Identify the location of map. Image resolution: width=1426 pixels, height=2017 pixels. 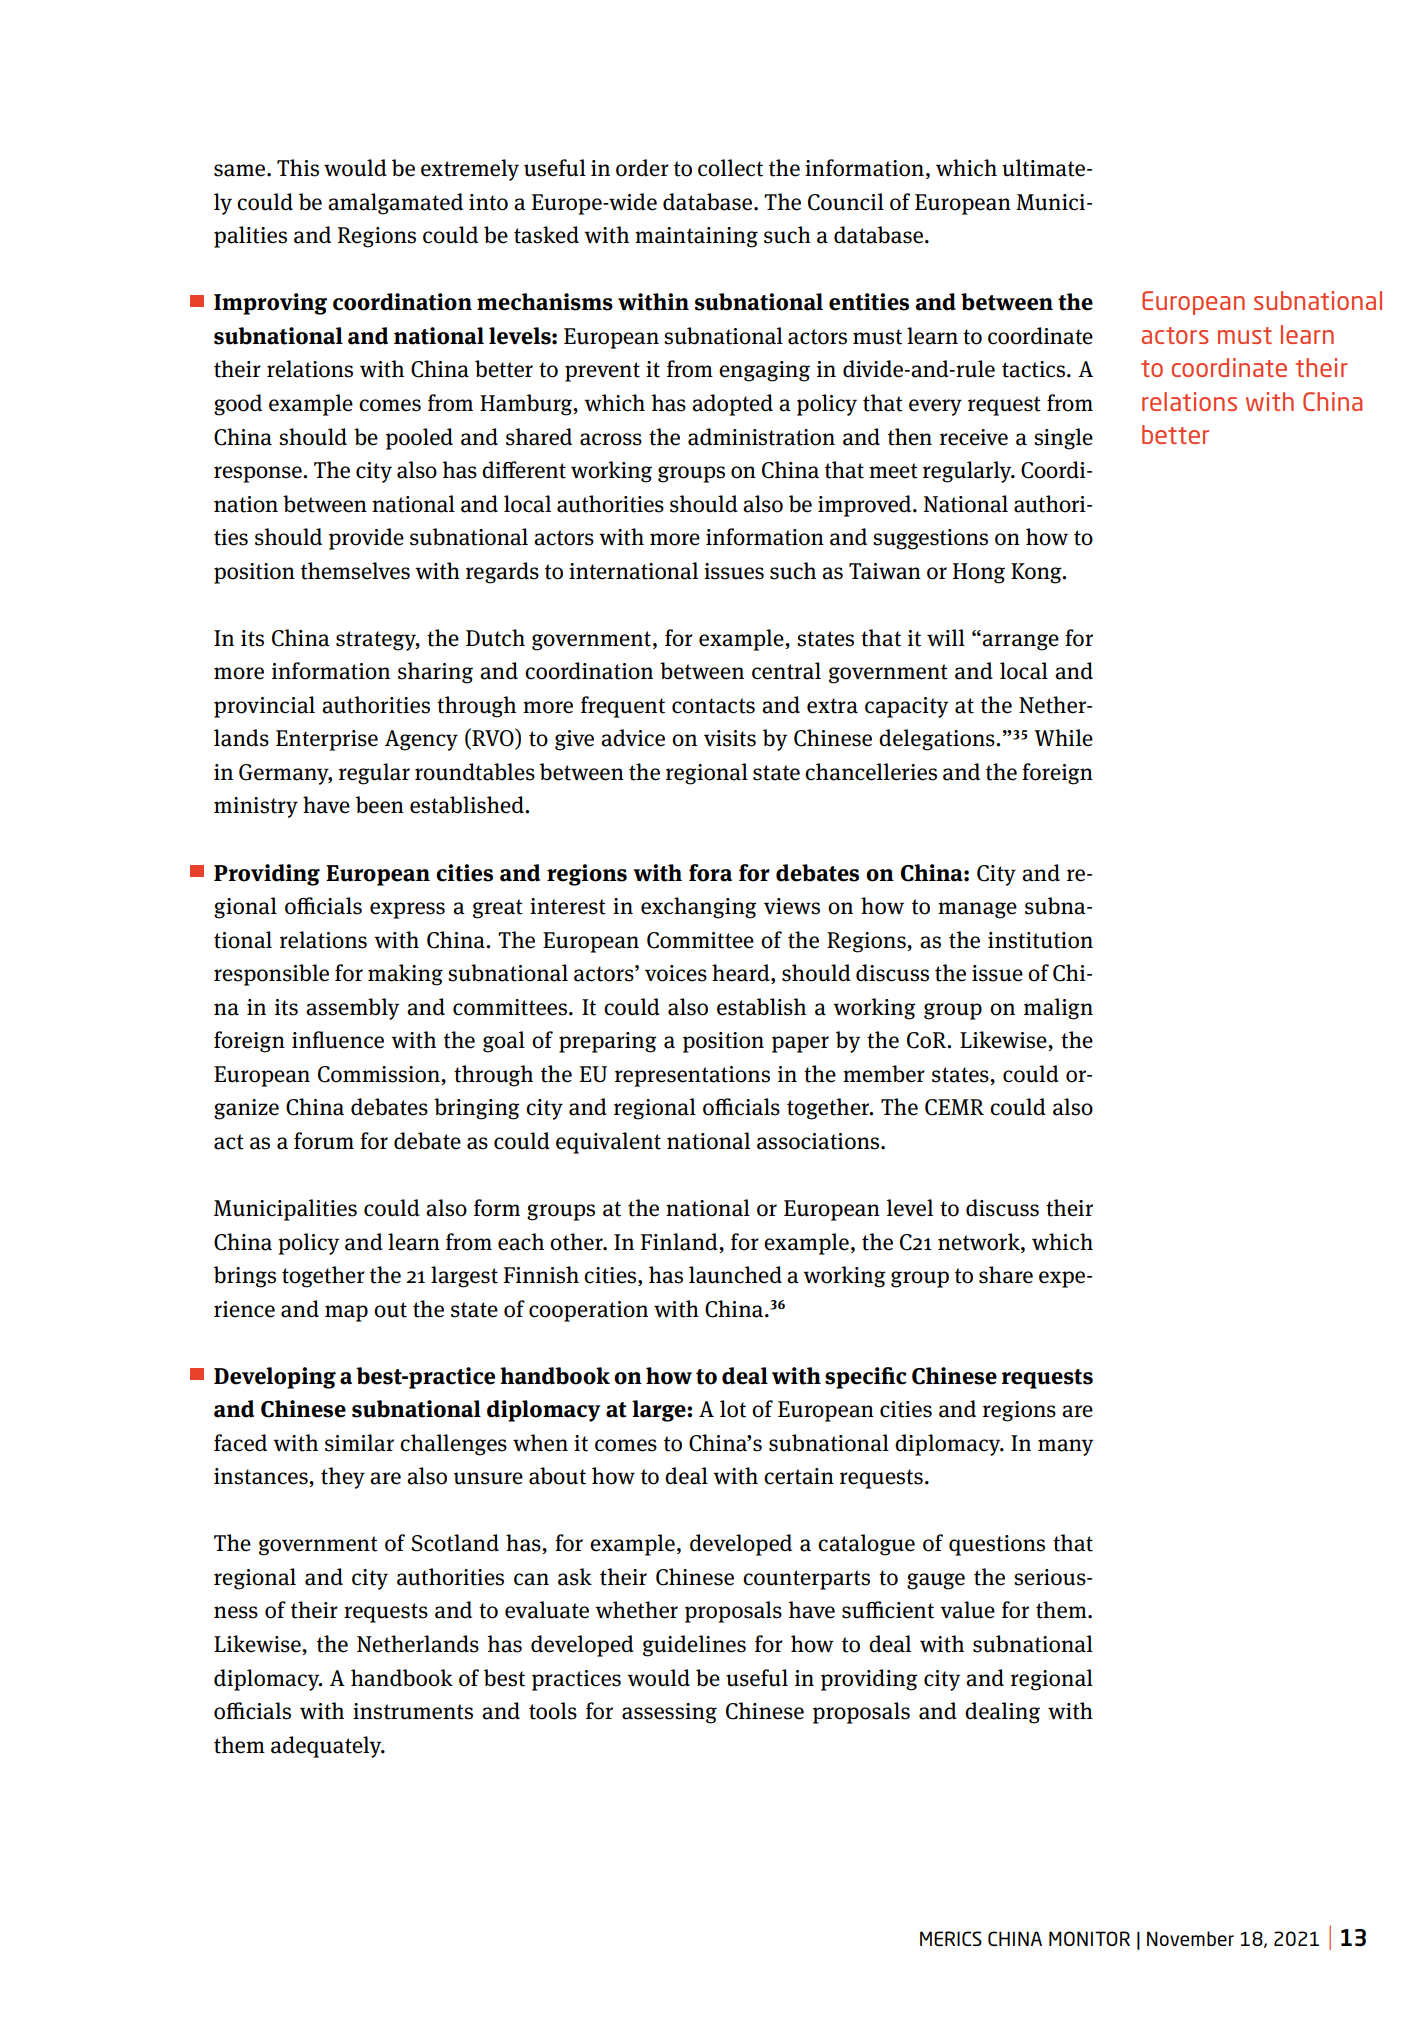
(346, 1313).
